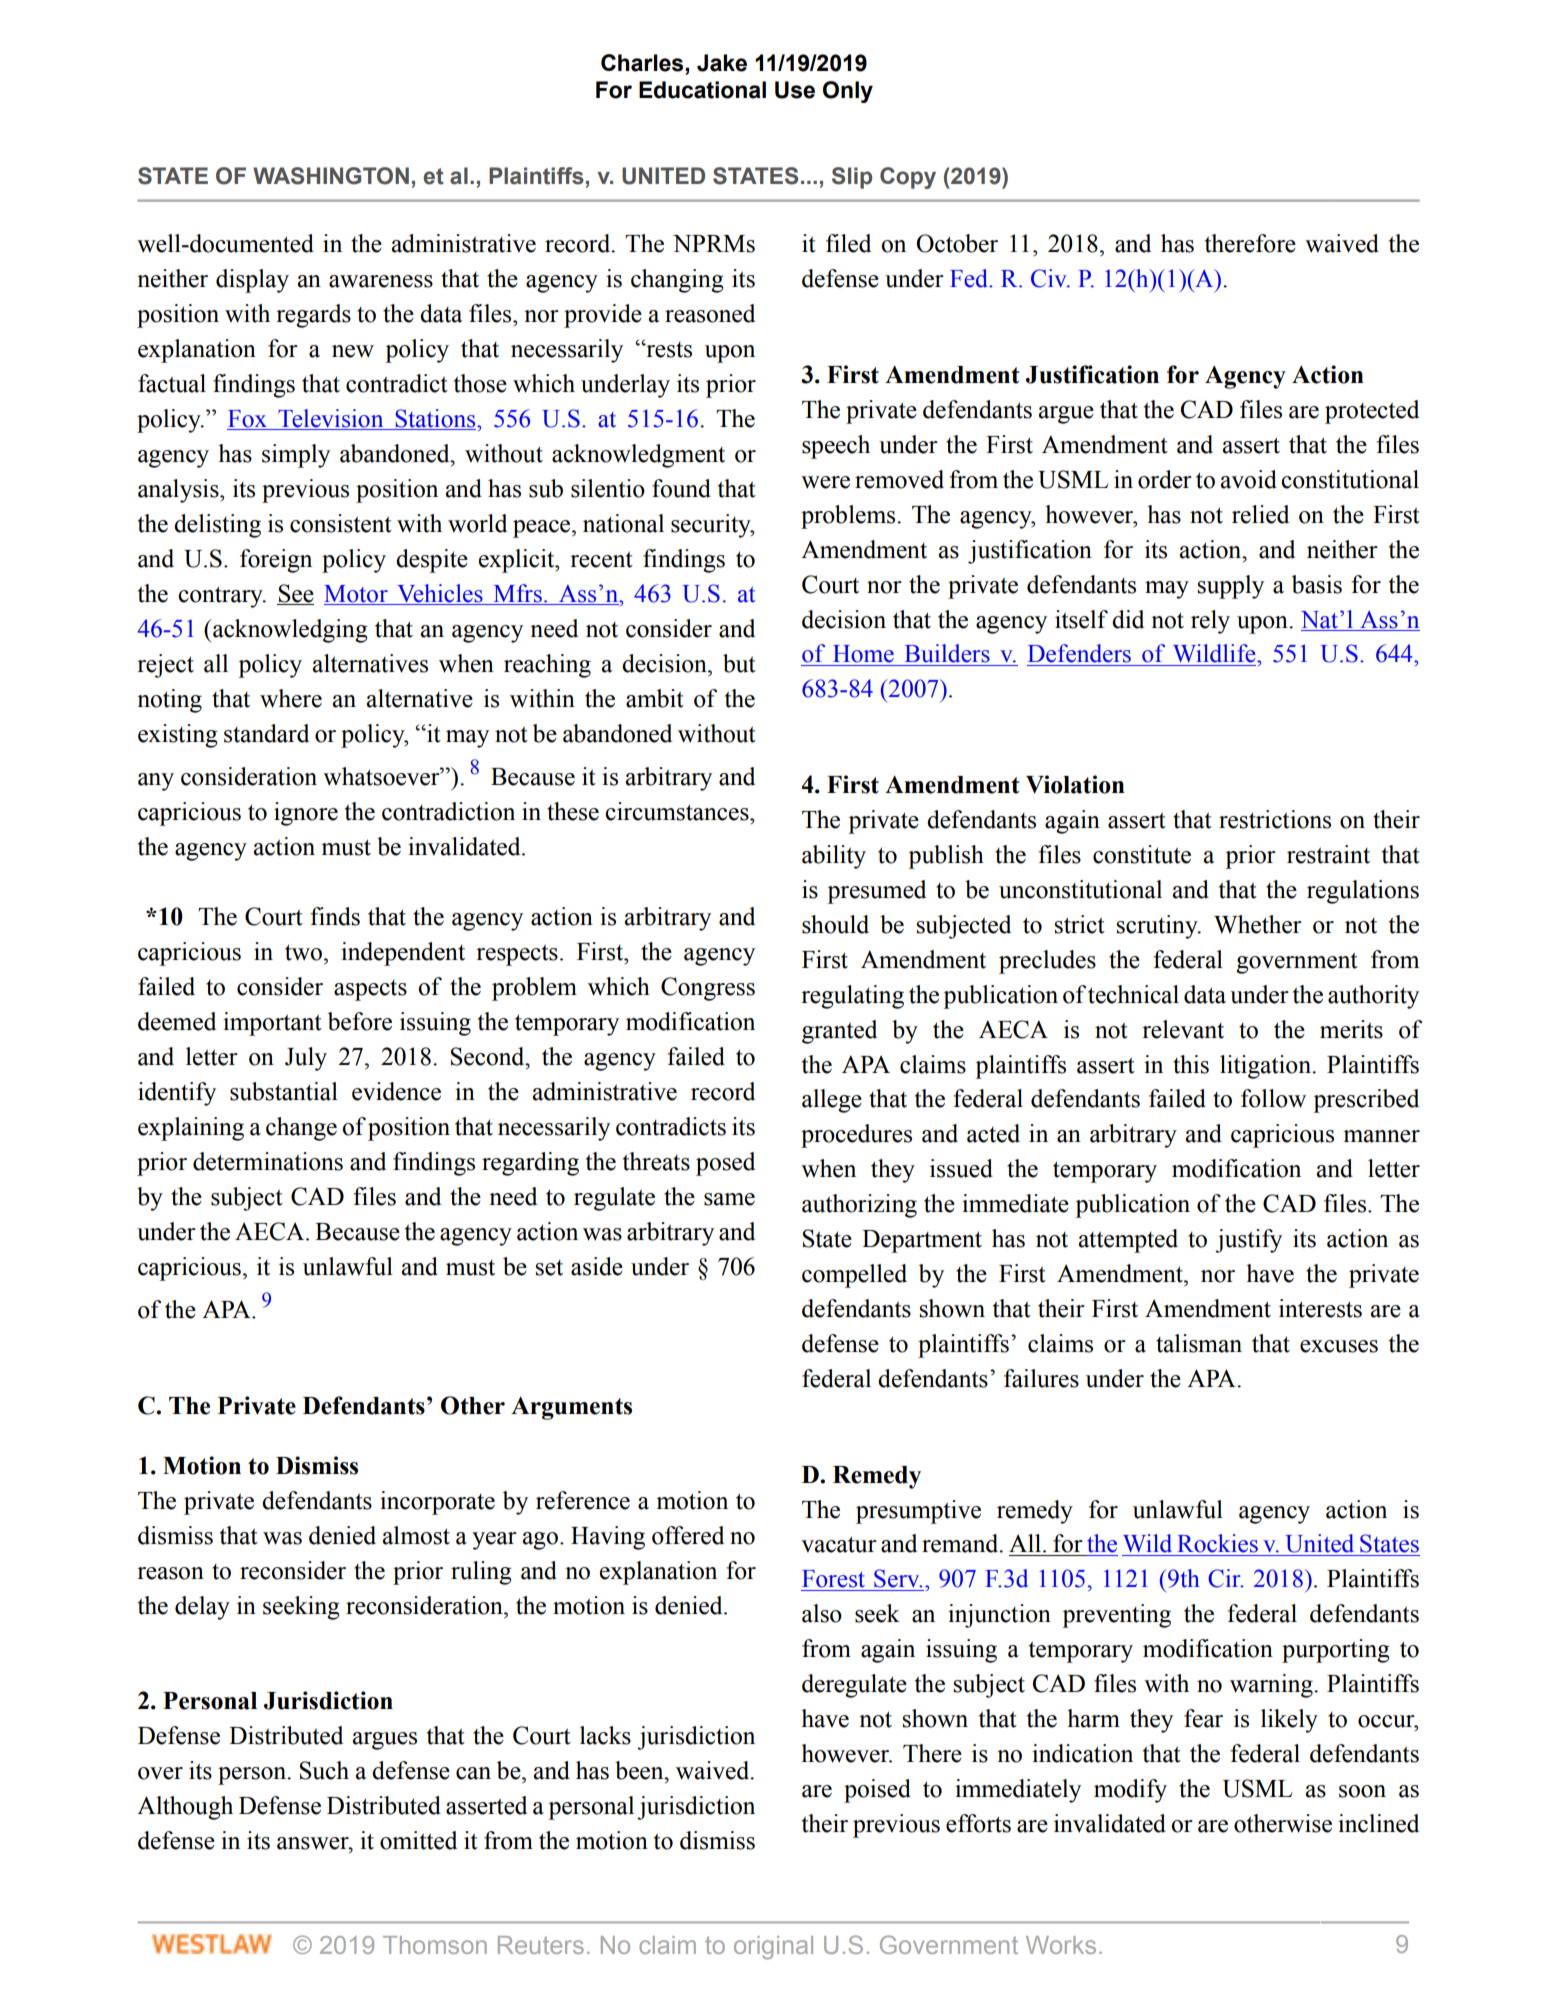 This page has height=2014, width=1557. What do you see at coordinates (702, 90) in the page?
I see `Educational` at bounding box center [702, 90].
